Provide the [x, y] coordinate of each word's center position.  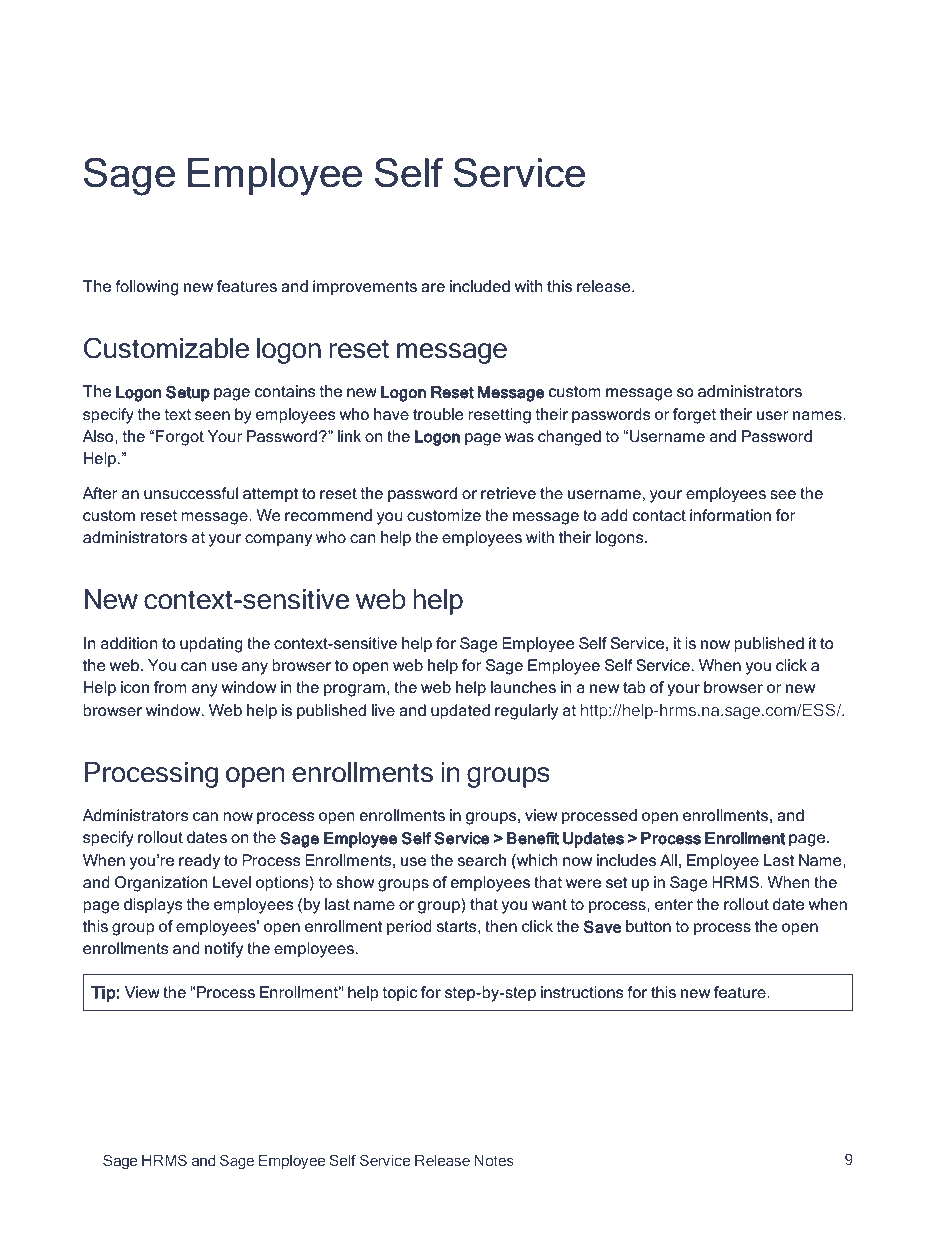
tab [634, 687]
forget [694, 416]
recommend [328, 515]
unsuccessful [191, 493]
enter [674, 904]
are [433, 287]
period [409, 928]
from [170, 687]
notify [224, 950]
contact [659, 515]
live [383, 710]
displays [153, 906]
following [146, 288]
